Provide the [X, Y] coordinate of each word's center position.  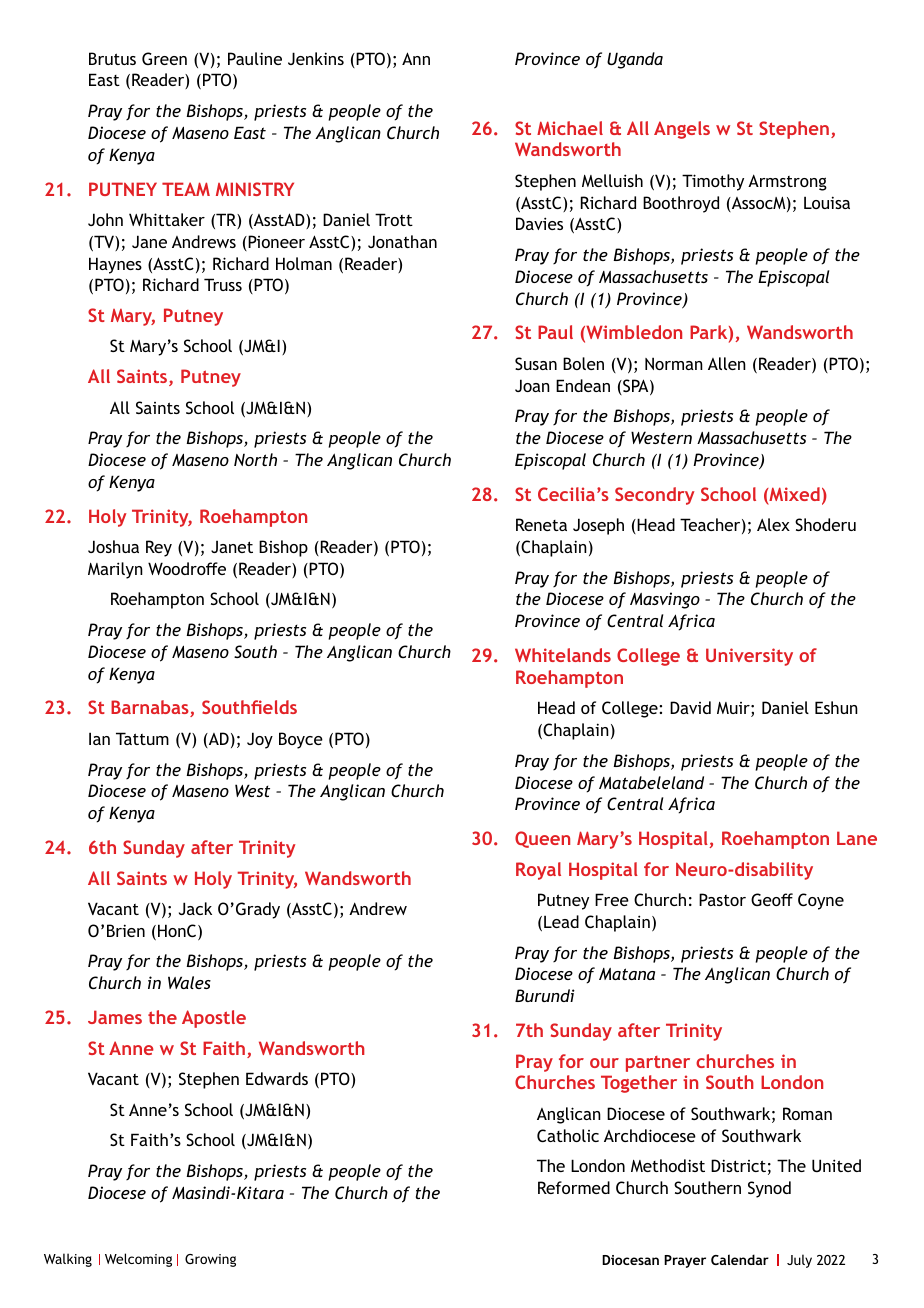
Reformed [574, 1187]
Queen [542, 839]
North [255, 459]
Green [164, 58]
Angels [682, 130]
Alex [773, 524]
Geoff [772, 899]
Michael [570, 128]
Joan [532, 385]
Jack [195, 908]
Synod [769, 1189]
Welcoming [138, 1260]
